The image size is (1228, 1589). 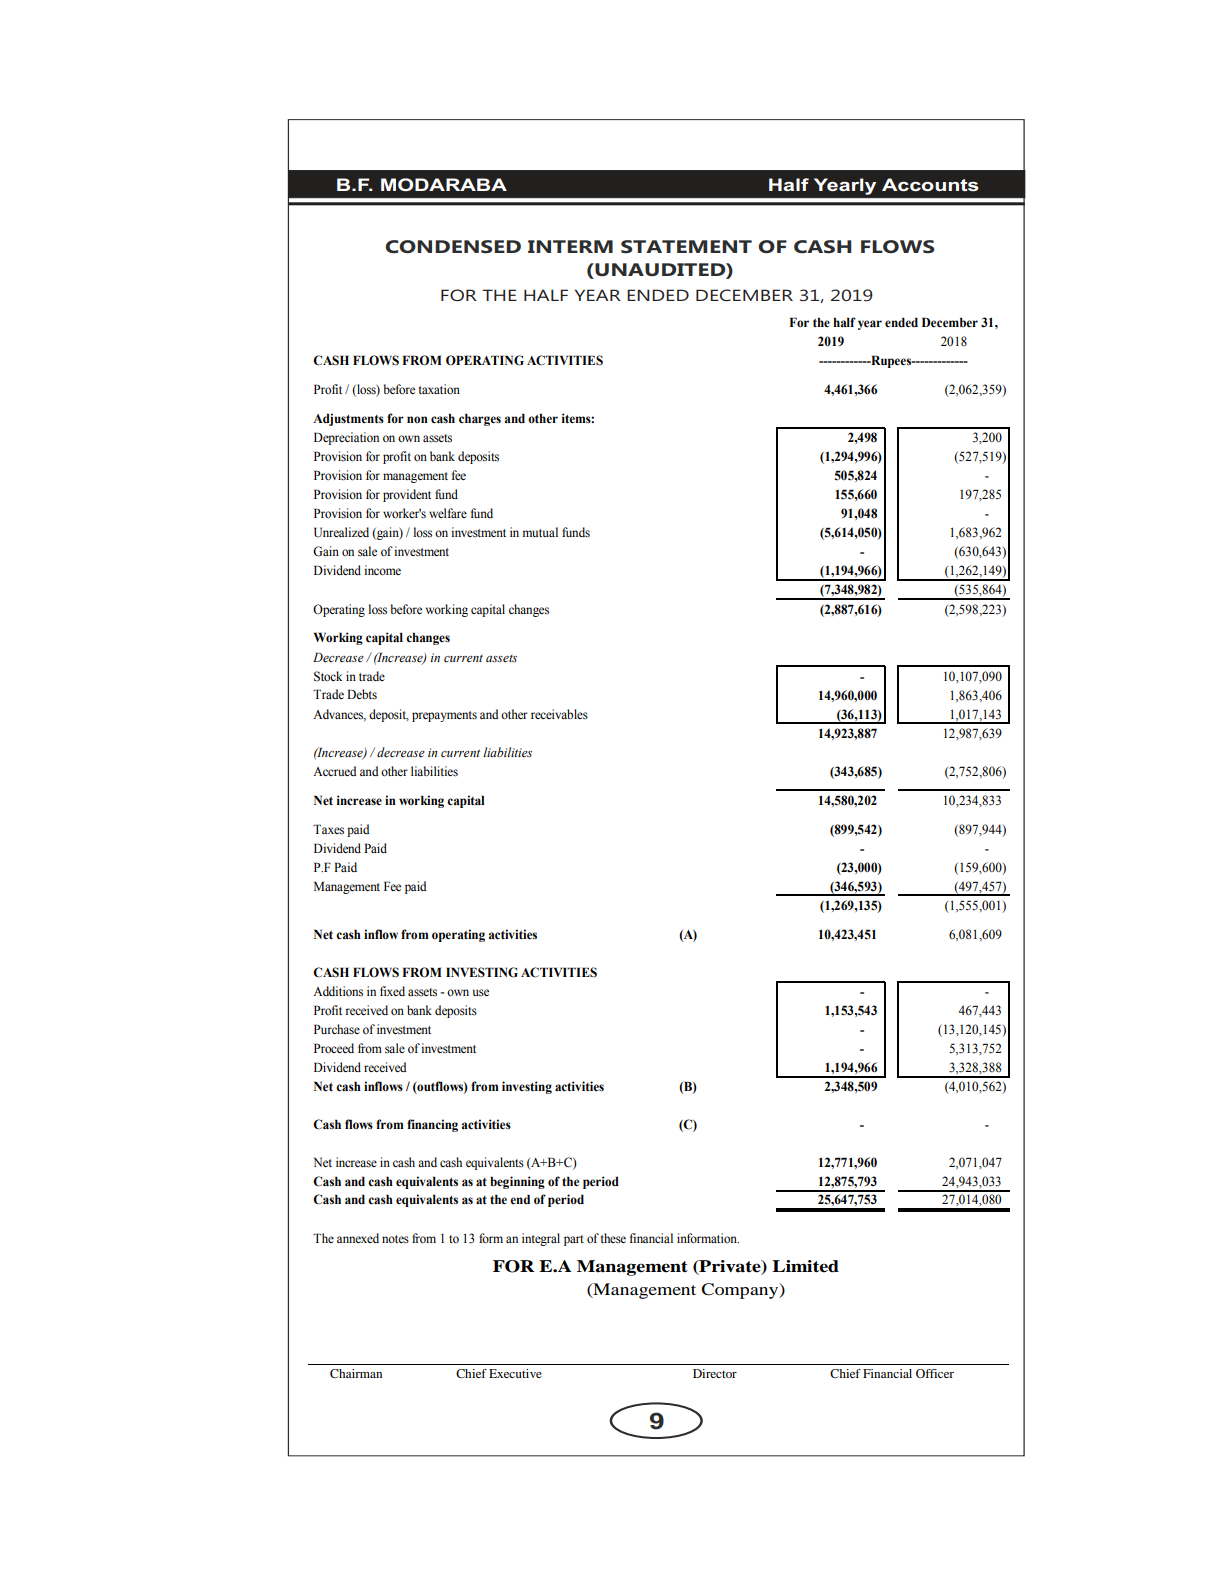 What do you see at coordinates (517, 1182) in the document?
I see `beginning` at bounding box center [517, 1182].
